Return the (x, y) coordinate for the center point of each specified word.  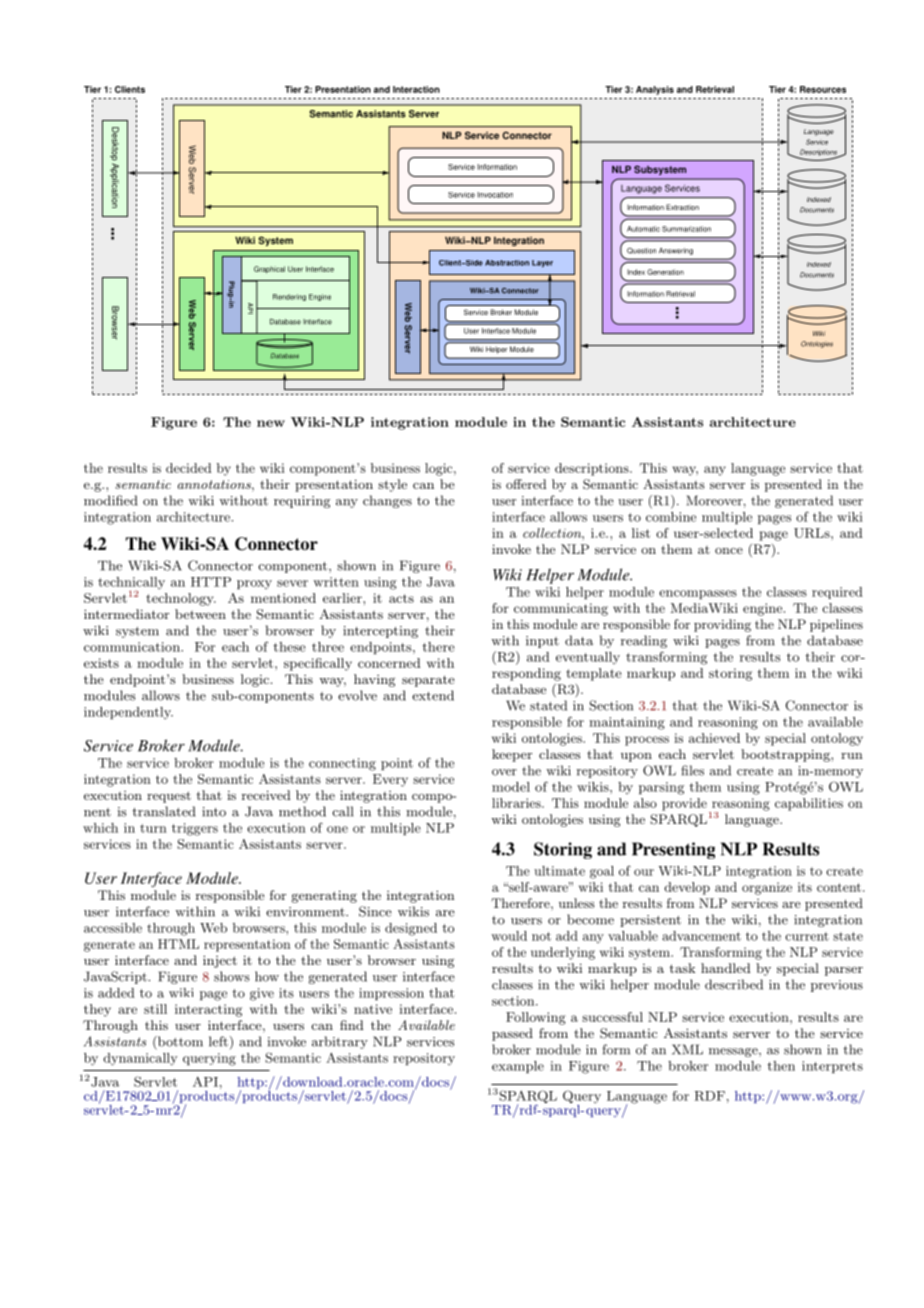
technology (181, 599)
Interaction (416, 89)
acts (401, 598)
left (218, 1041)
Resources (823, 89)
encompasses (698, 594)
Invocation (495, 195)
